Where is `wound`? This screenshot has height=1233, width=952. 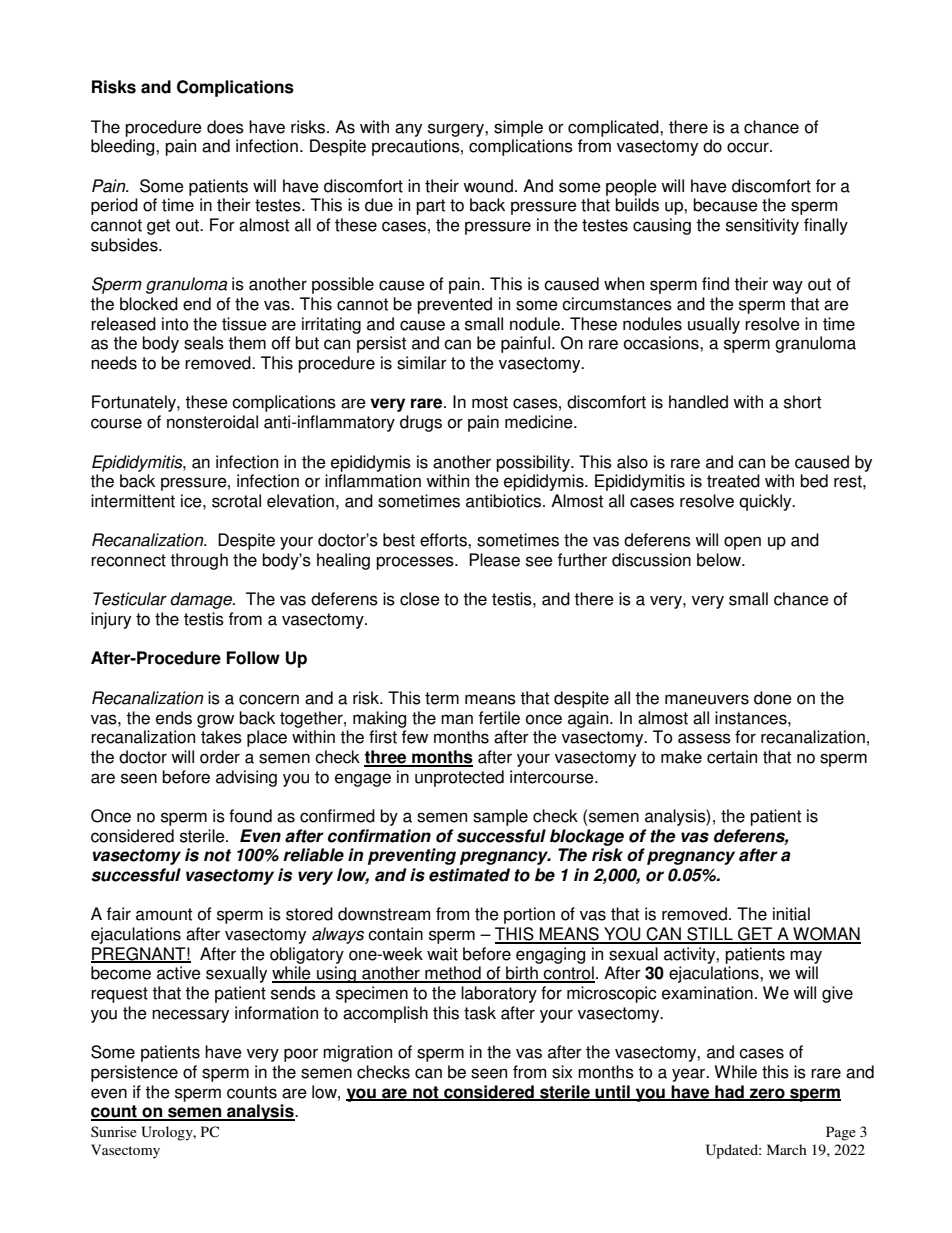 wound is located at coordinates (488, 186).
